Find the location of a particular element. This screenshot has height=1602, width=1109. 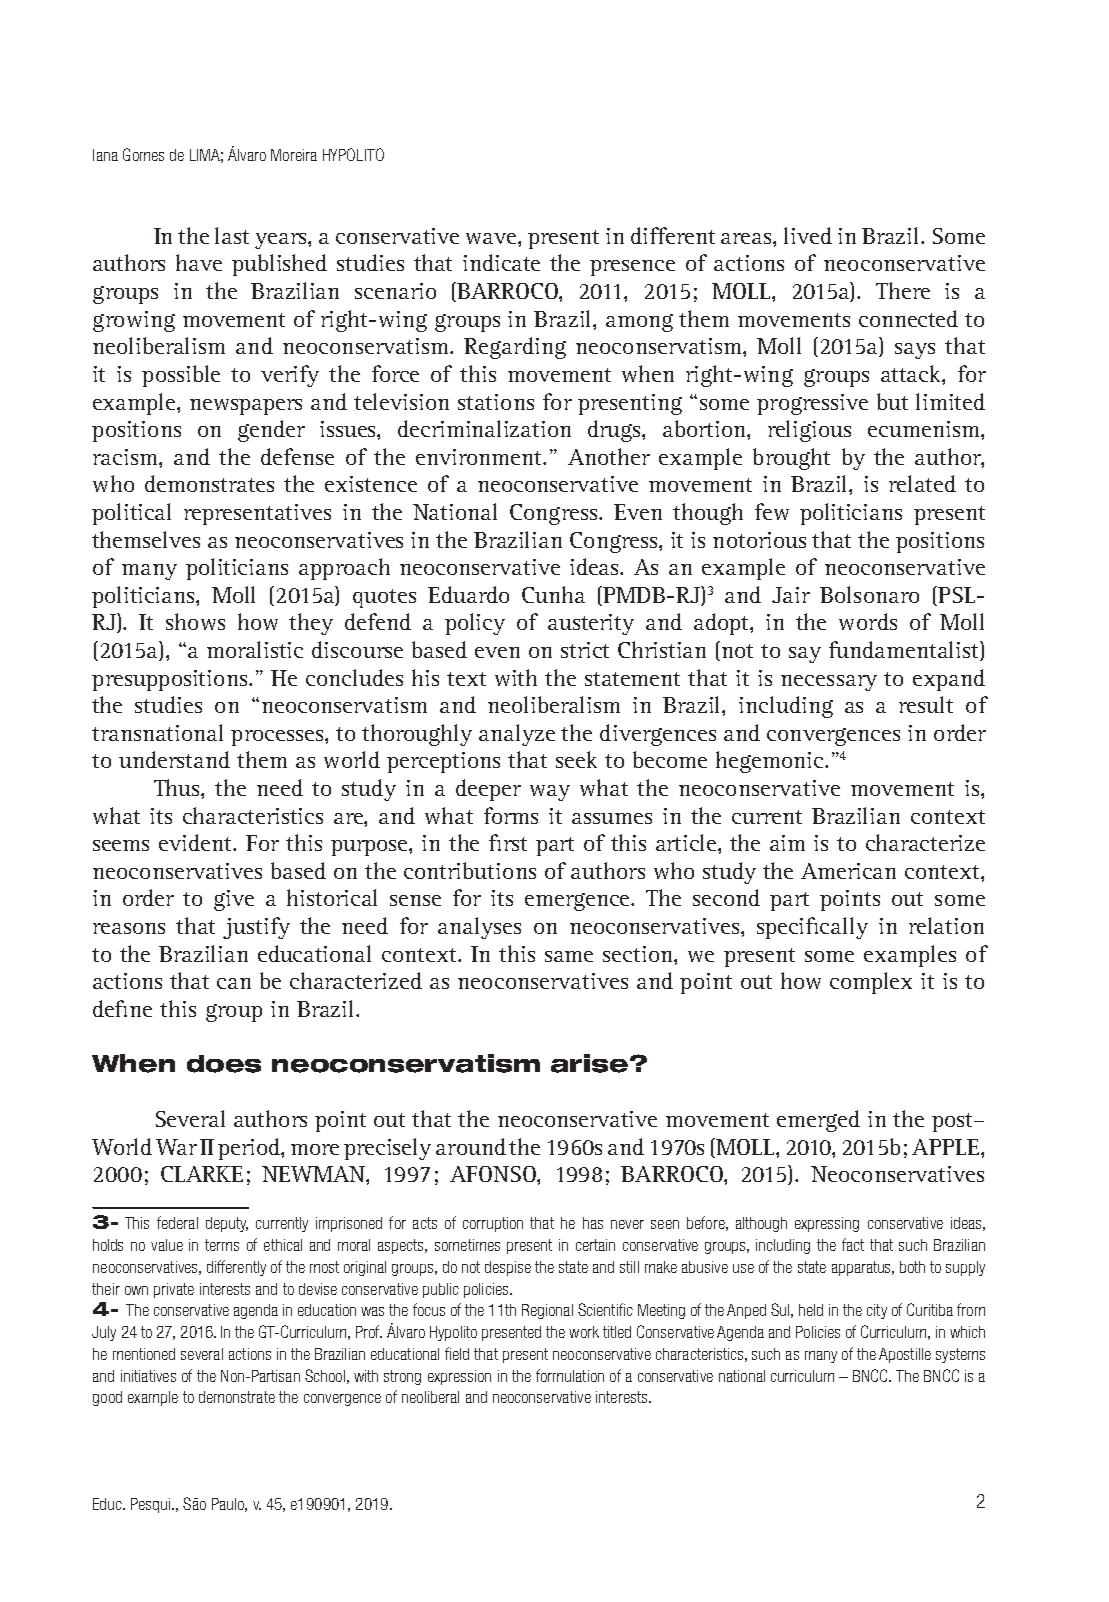

newspapers is located at coordinates (246, 407).
